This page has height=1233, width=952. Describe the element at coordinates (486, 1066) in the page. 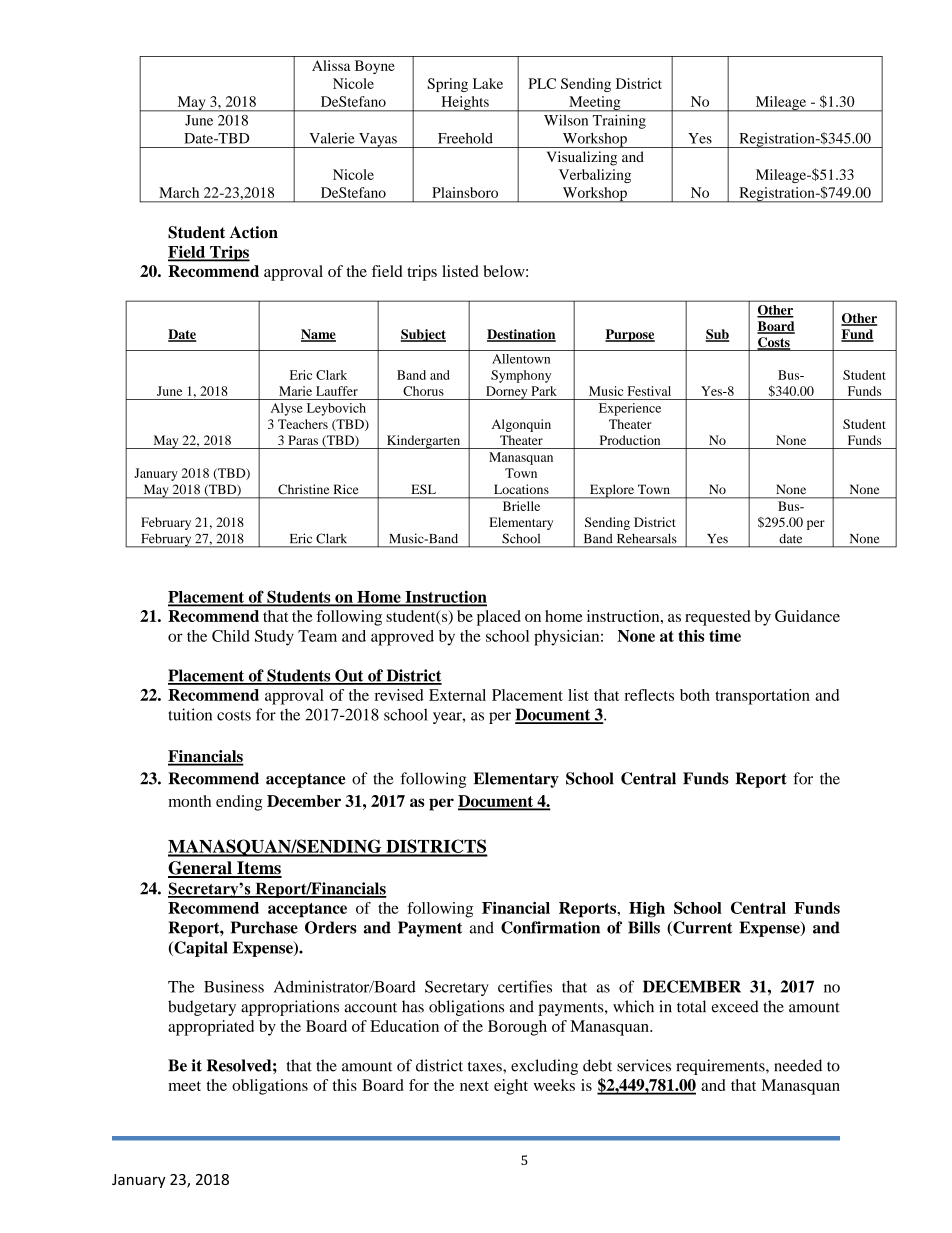

I see `taxes` at that location.
